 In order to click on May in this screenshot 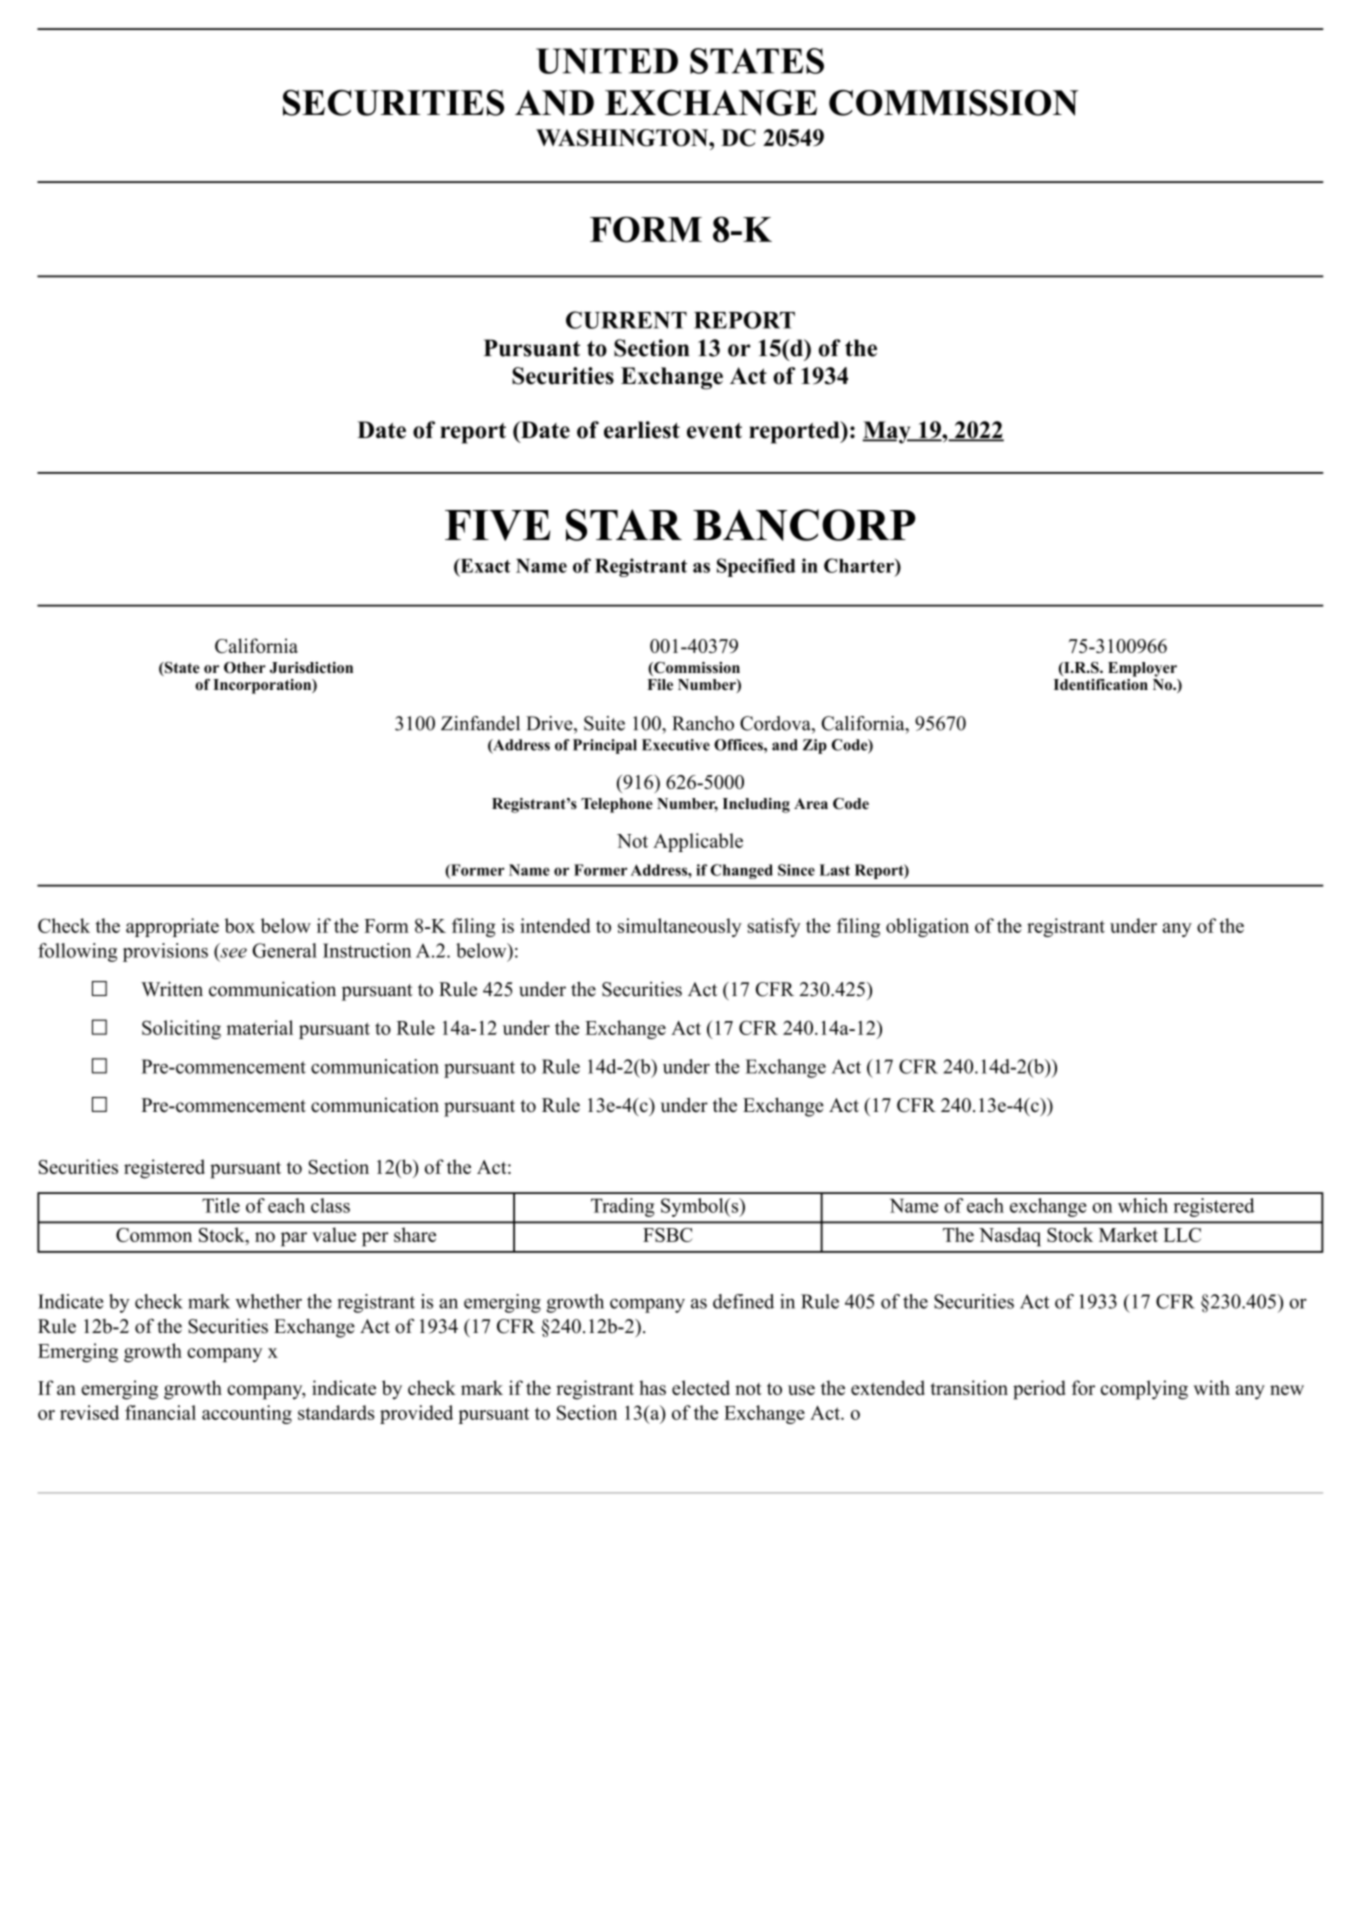, I will do `click(887, 432)`.
